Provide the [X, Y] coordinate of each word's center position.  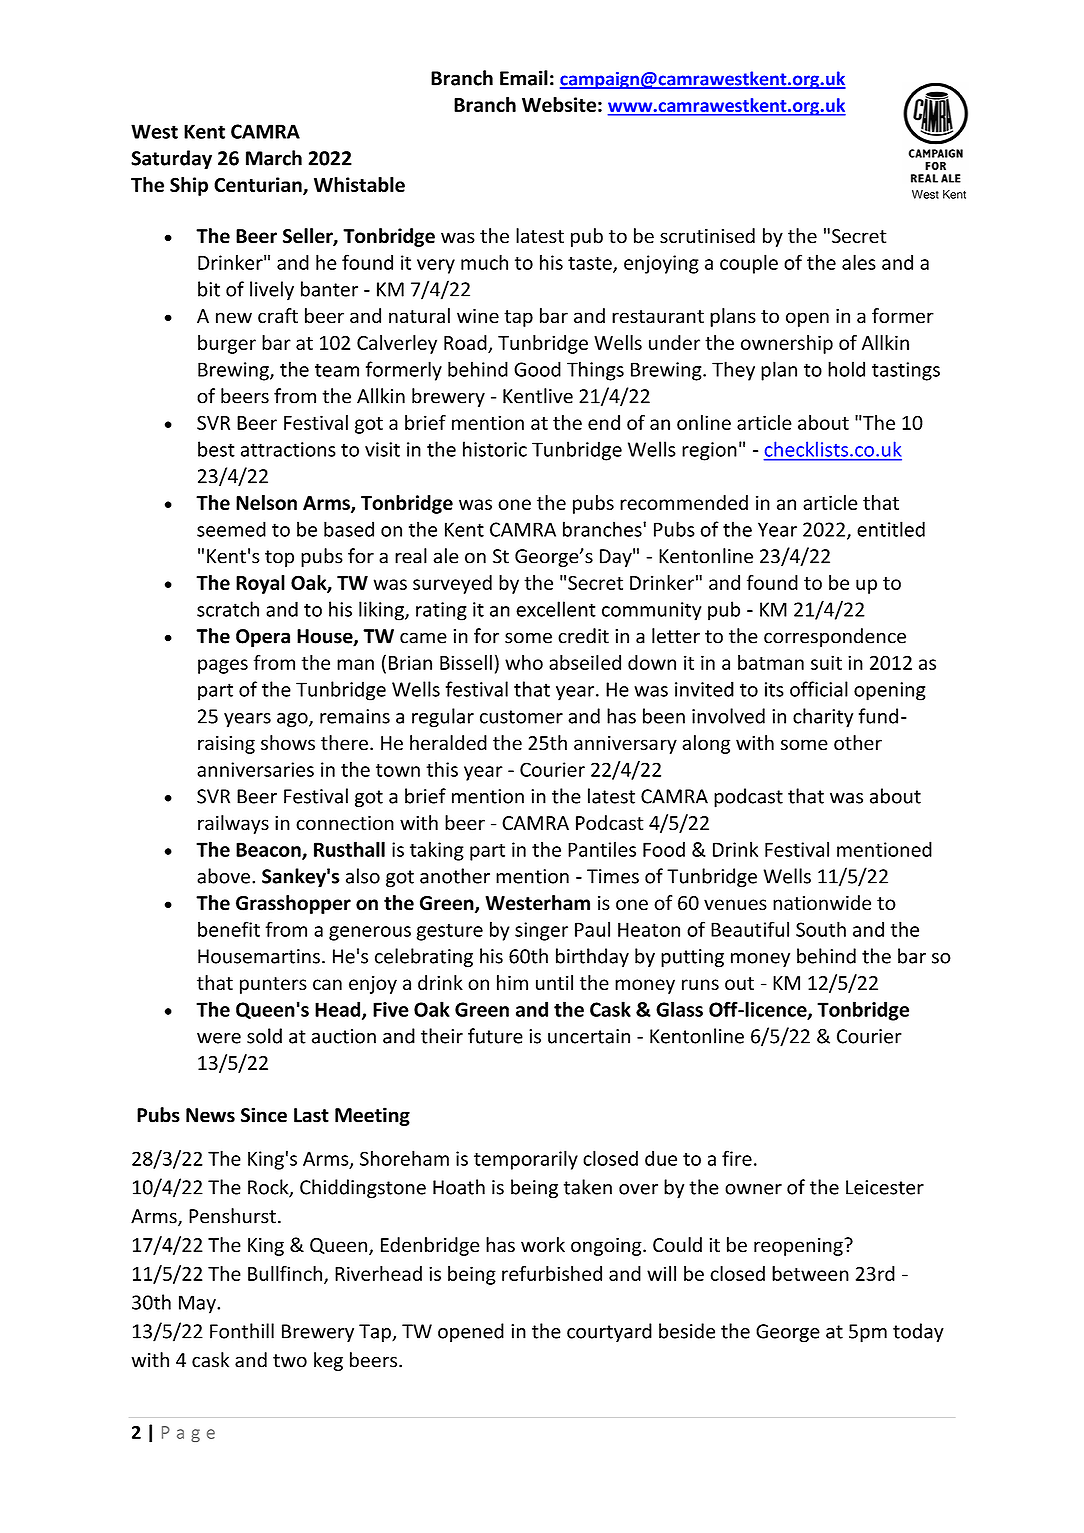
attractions [288, 449]
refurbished [552, 1273]
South [821, 929]
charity [823, 718]
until [554, 982]
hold [846, 369]
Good [537, 369]
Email [524, 78]
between [810, 1273]
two [290, 1361]
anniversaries [255, 769]
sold [264, 1036]
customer [521, 717]
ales [859, 262]
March [274, 158]
